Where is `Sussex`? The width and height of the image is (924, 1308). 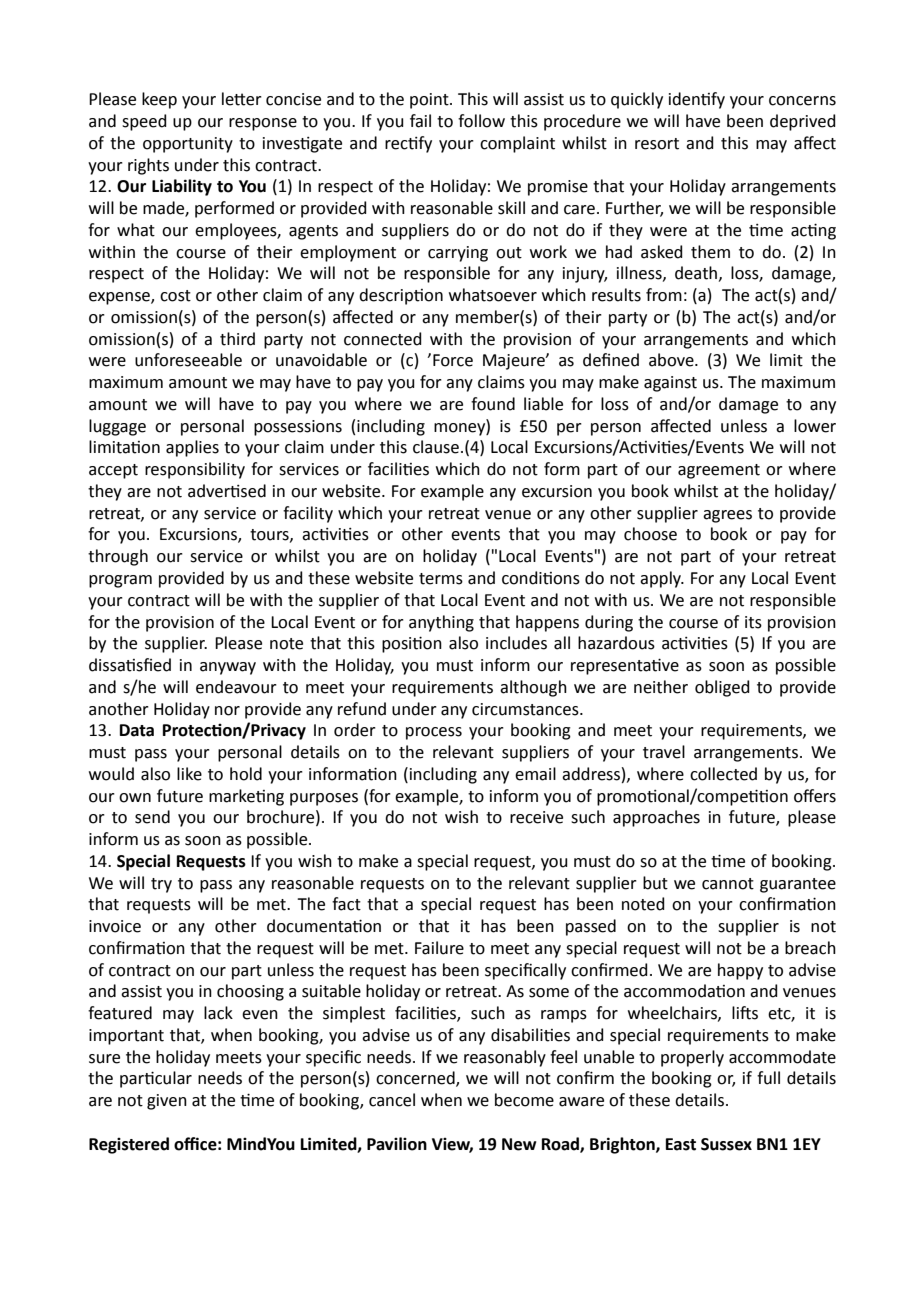
Sussex is located at coordinates (726, 1144).
